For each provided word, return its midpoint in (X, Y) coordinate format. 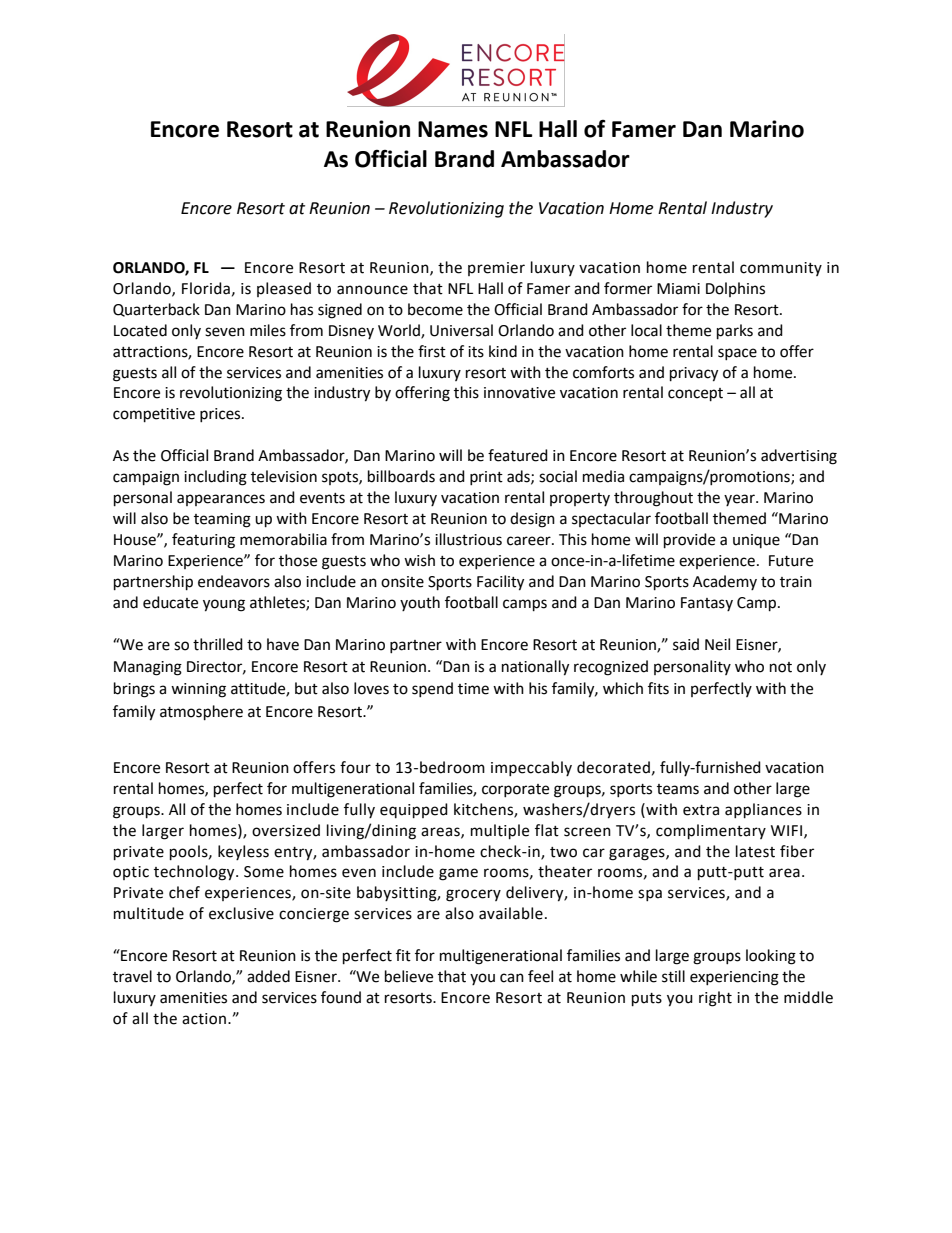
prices (221, 415)
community (781, 269)
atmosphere (201, 713)
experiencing (734, 978)
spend (432, 689)
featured (518, 455)
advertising (799, 457)
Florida (206, 288)
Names (453, 129)
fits (658, 688)
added (268, 976)
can (512, 978)
